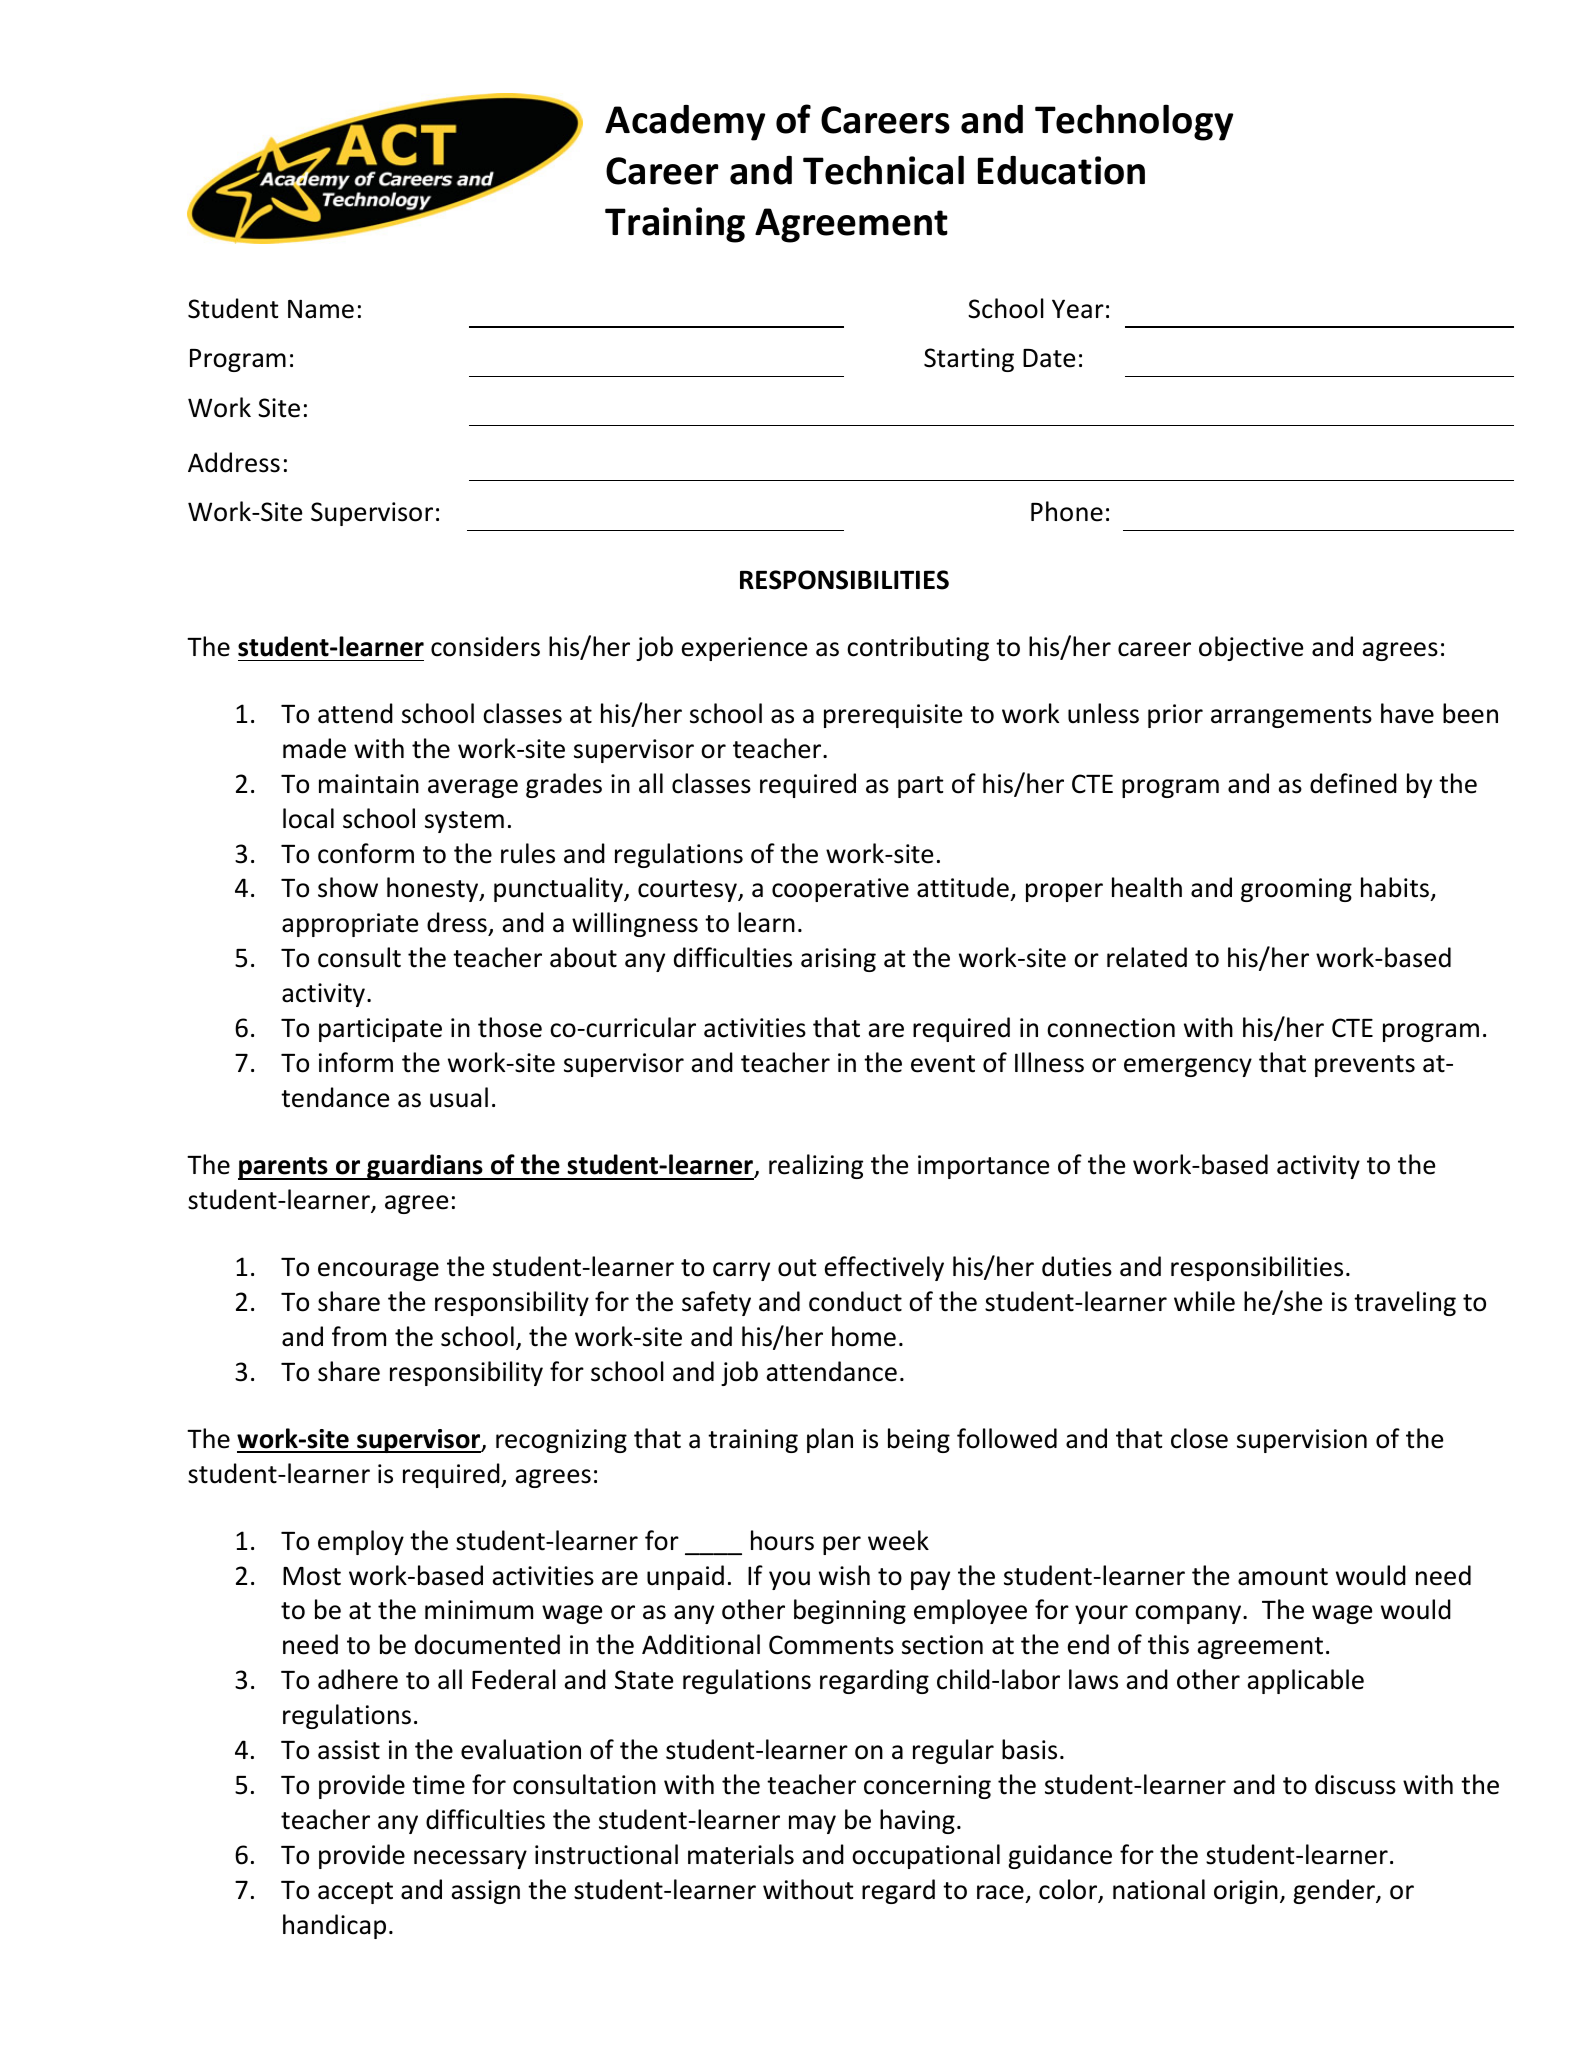 This page has height=2063, width=1594. What do you see at coordinates (926, 1856) in the page?
I see `occupational` at bounding box center [926, 1856].
